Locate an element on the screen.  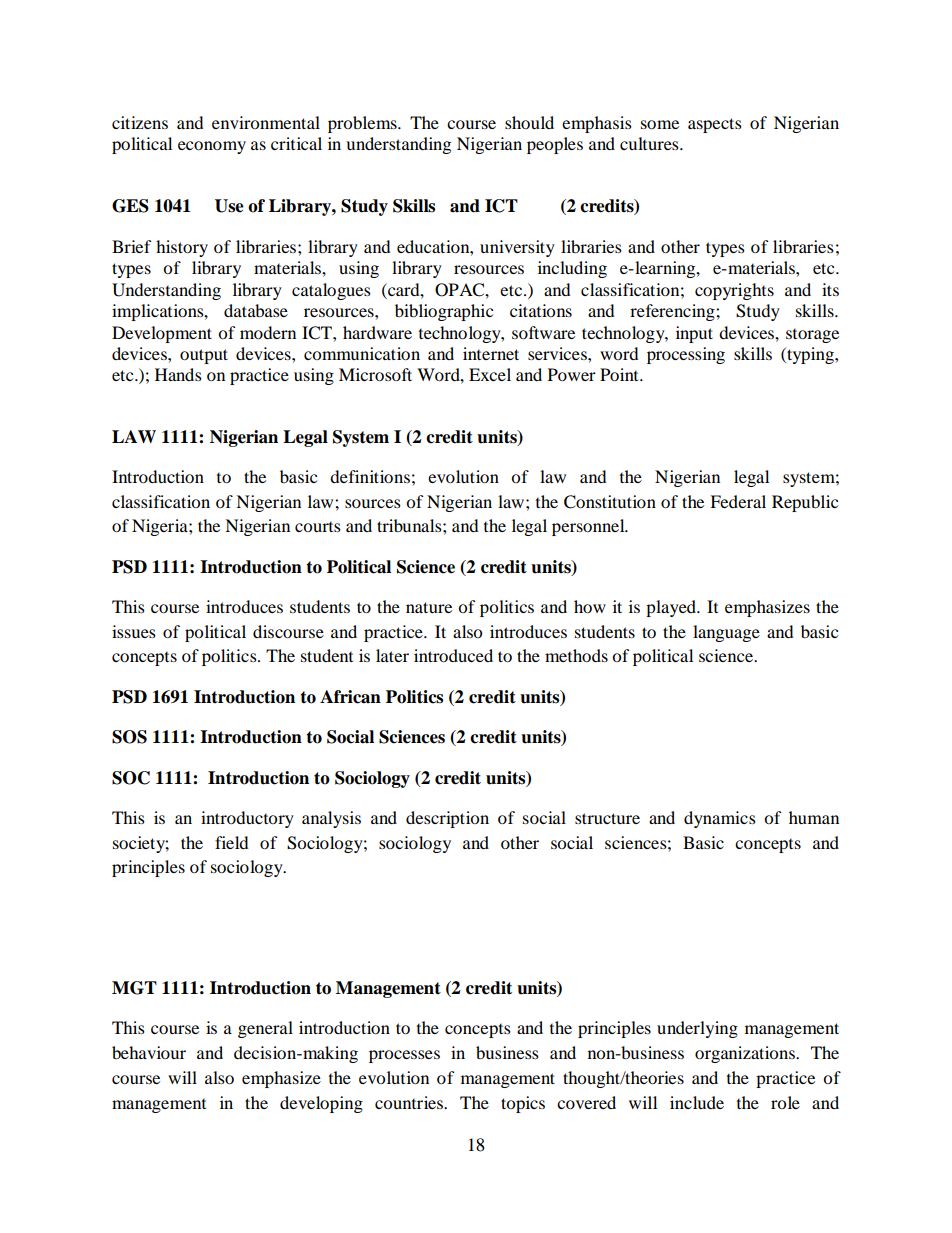
should is located at coordinates (529, 122).
